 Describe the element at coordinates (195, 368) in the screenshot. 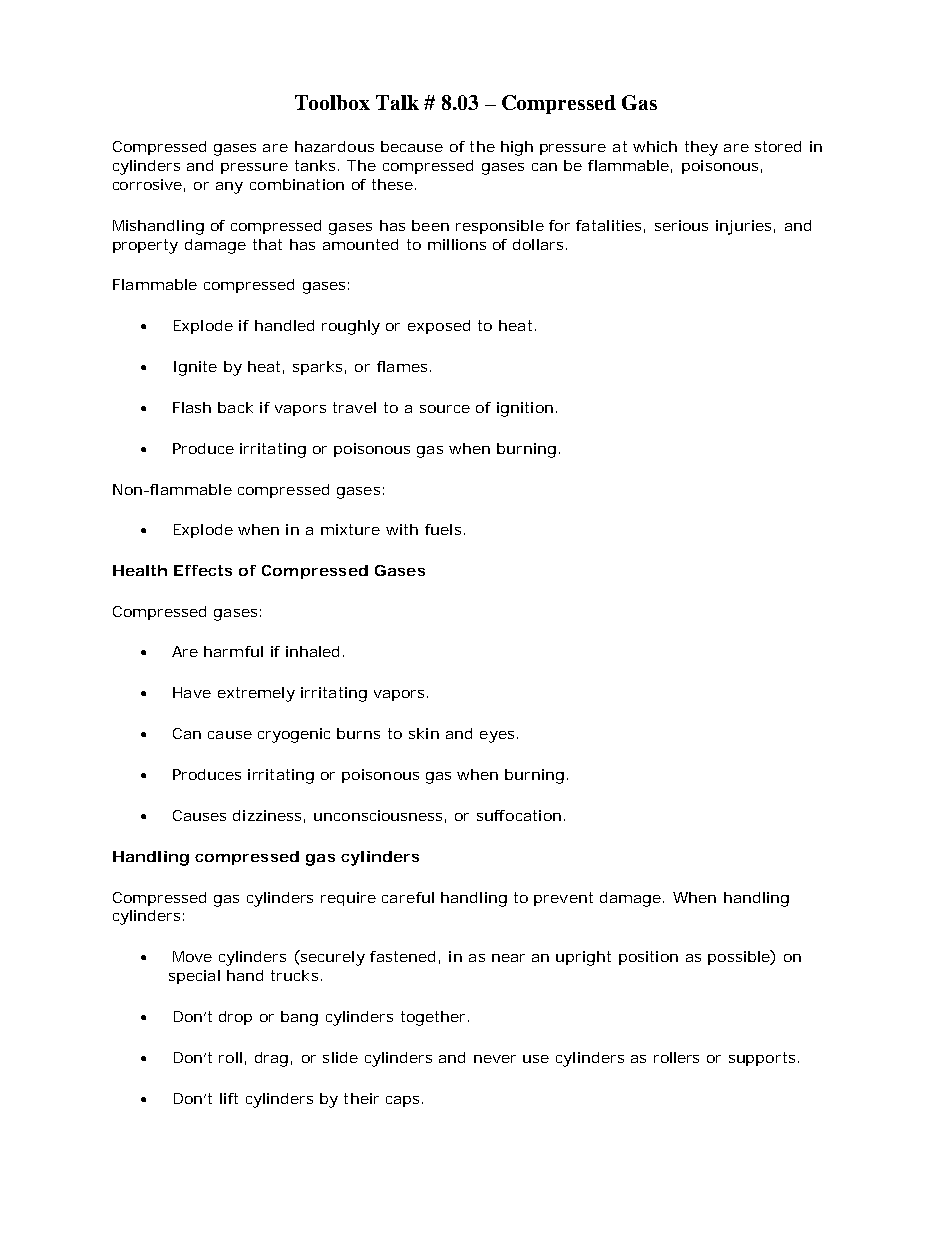

I see `Ignite` at that location.
